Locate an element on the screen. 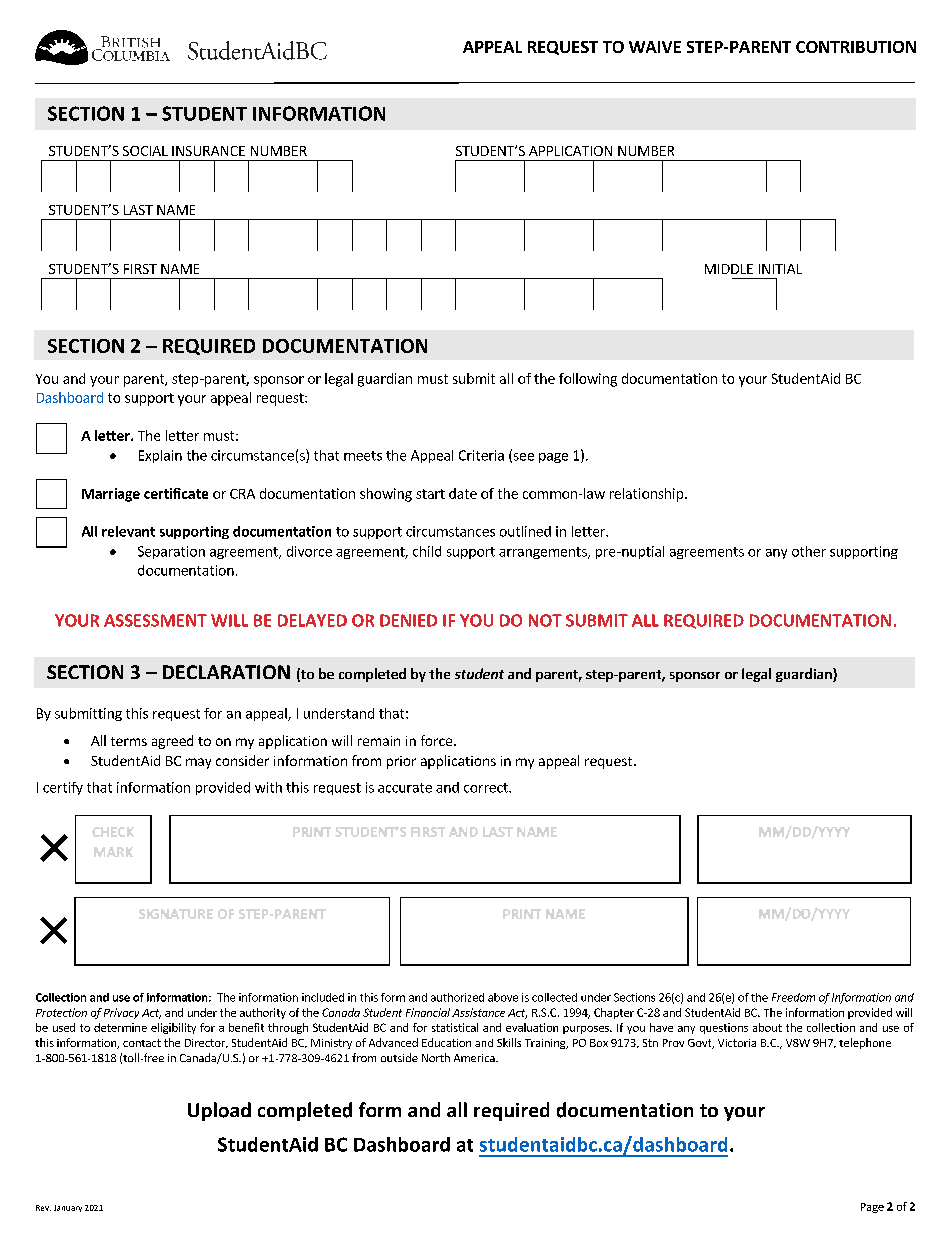  America is located at coordinates (475, 1058).
